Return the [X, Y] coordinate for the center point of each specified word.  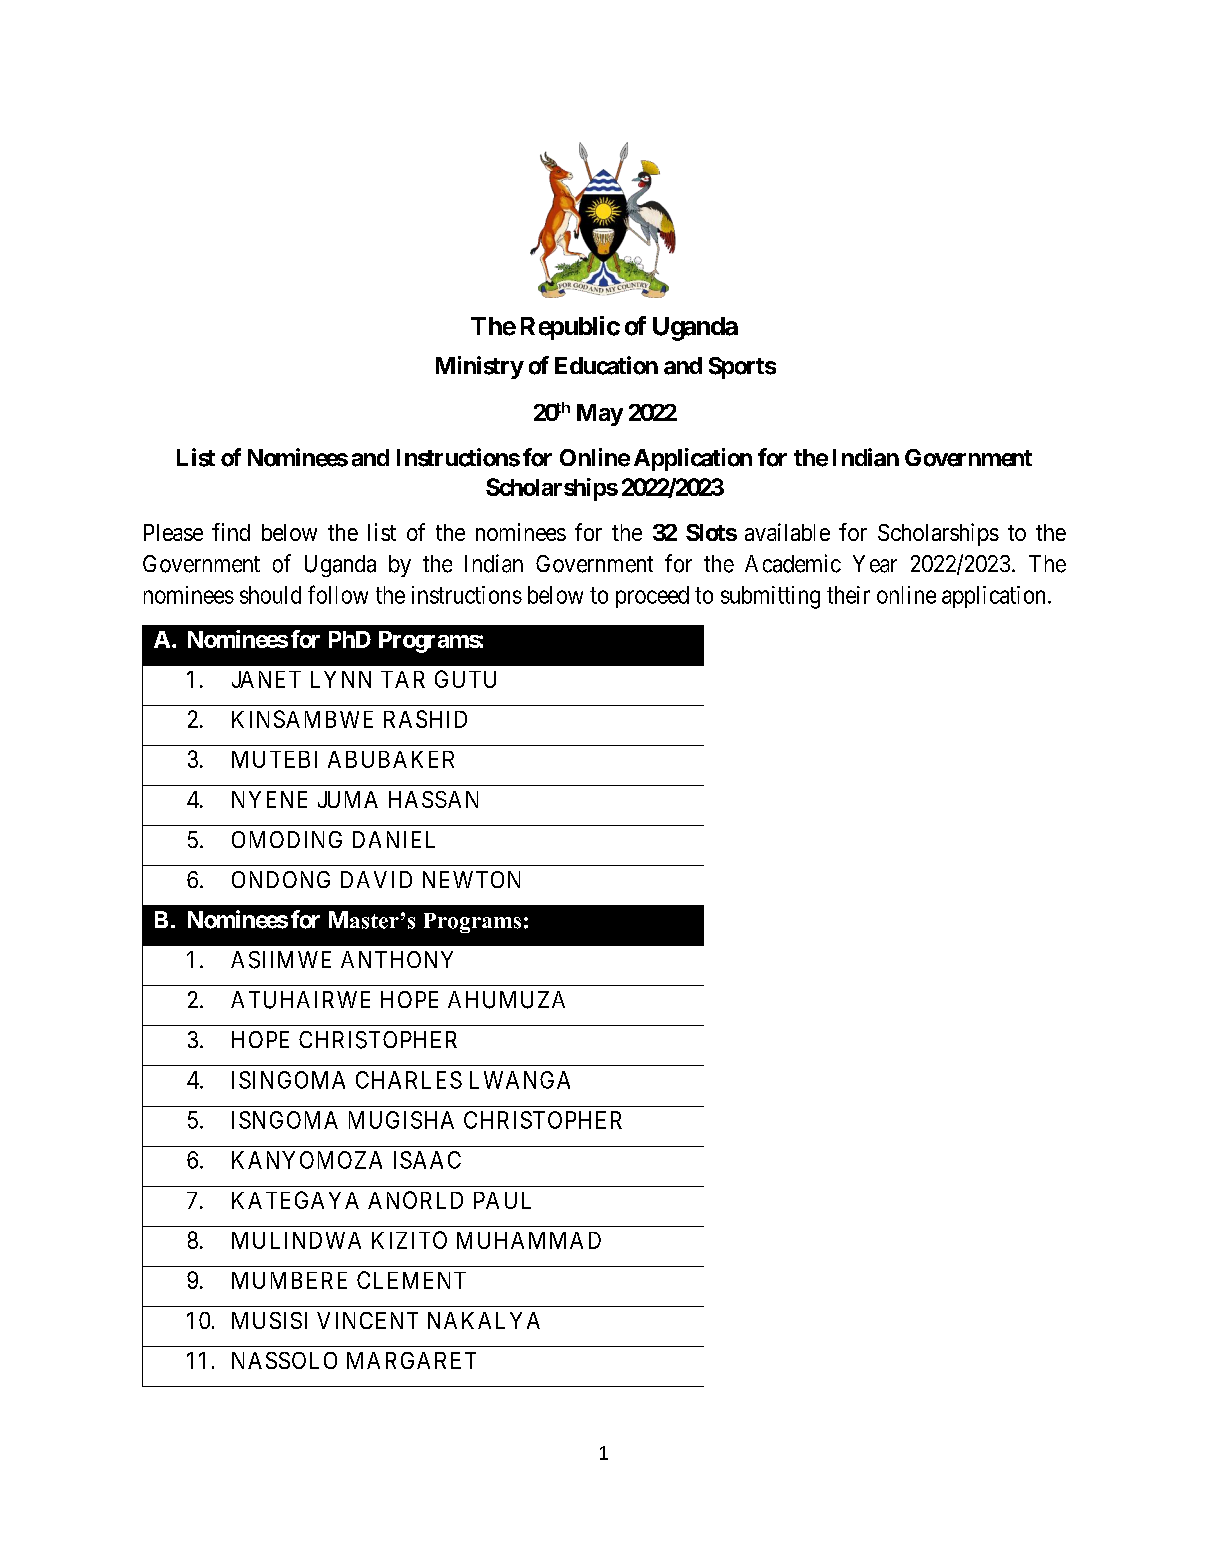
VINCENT [367, 1320]
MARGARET [411, 1360]
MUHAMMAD [529, 1240]
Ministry [480, 367]
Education [606, 365]
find [231, 532]
